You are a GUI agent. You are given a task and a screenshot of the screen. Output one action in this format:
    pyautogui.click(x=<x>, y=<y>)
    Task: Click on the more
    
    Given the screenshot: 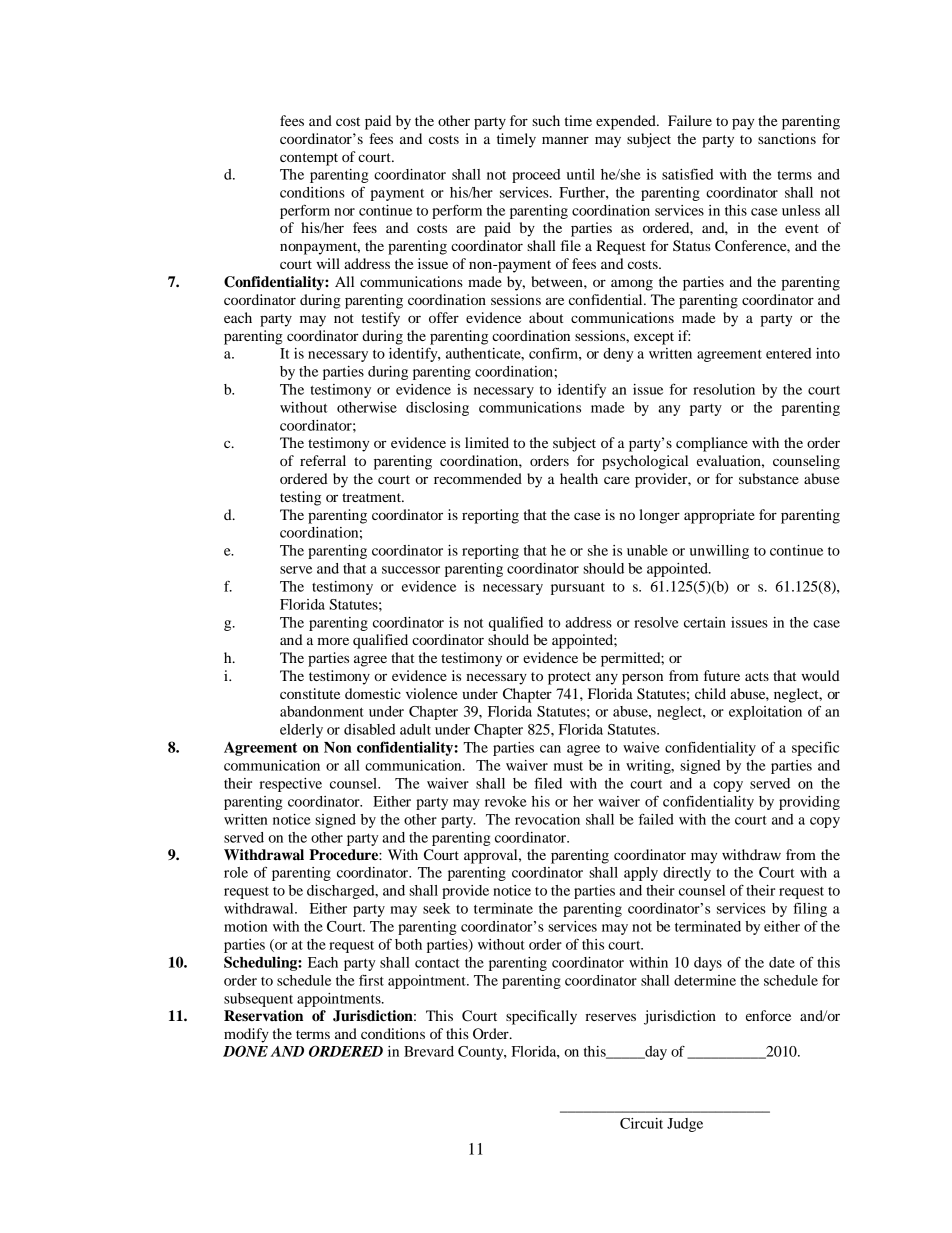 What is the action you would take?
    pyautogui.click(x=333, y=641)
